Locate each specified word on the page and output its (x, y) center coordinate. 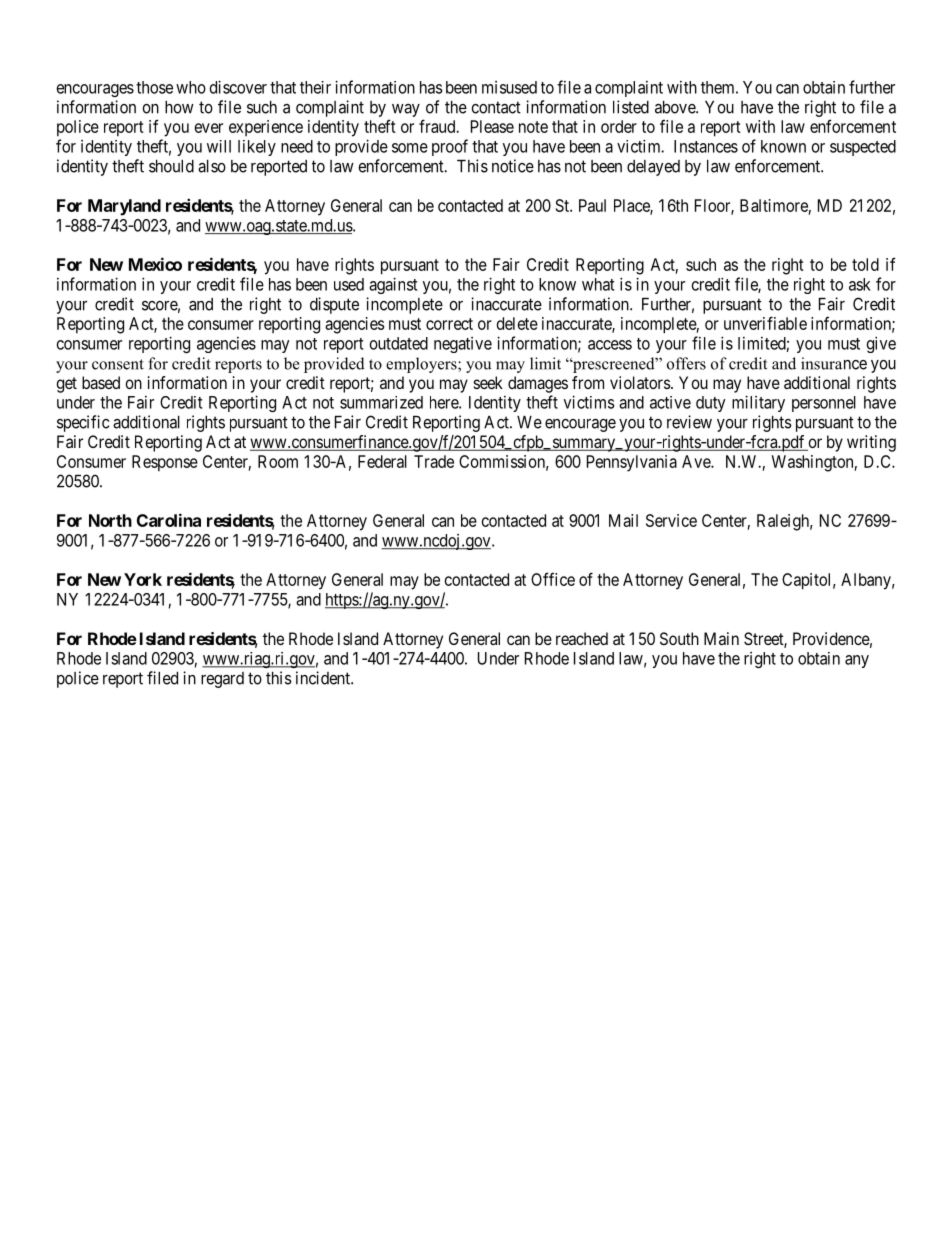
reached (582, 638)
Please (492, 126)
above (676, 107)
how (179, 107)
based (101, 382)
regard (222, 680)
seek (488, 382)
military (758, 403)
